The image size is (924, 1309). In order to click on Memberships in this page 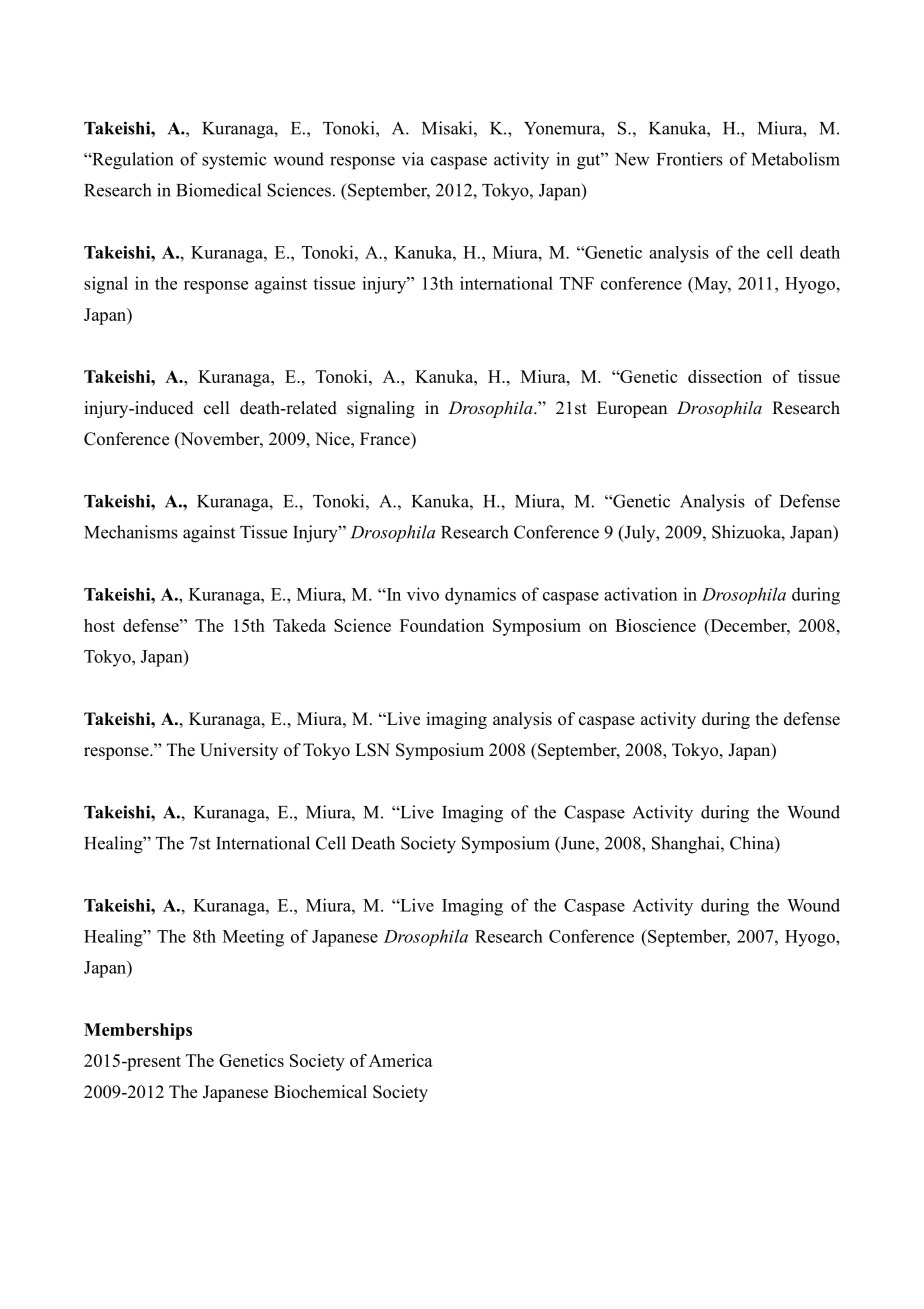, I will do `click(138, 1031)`.
